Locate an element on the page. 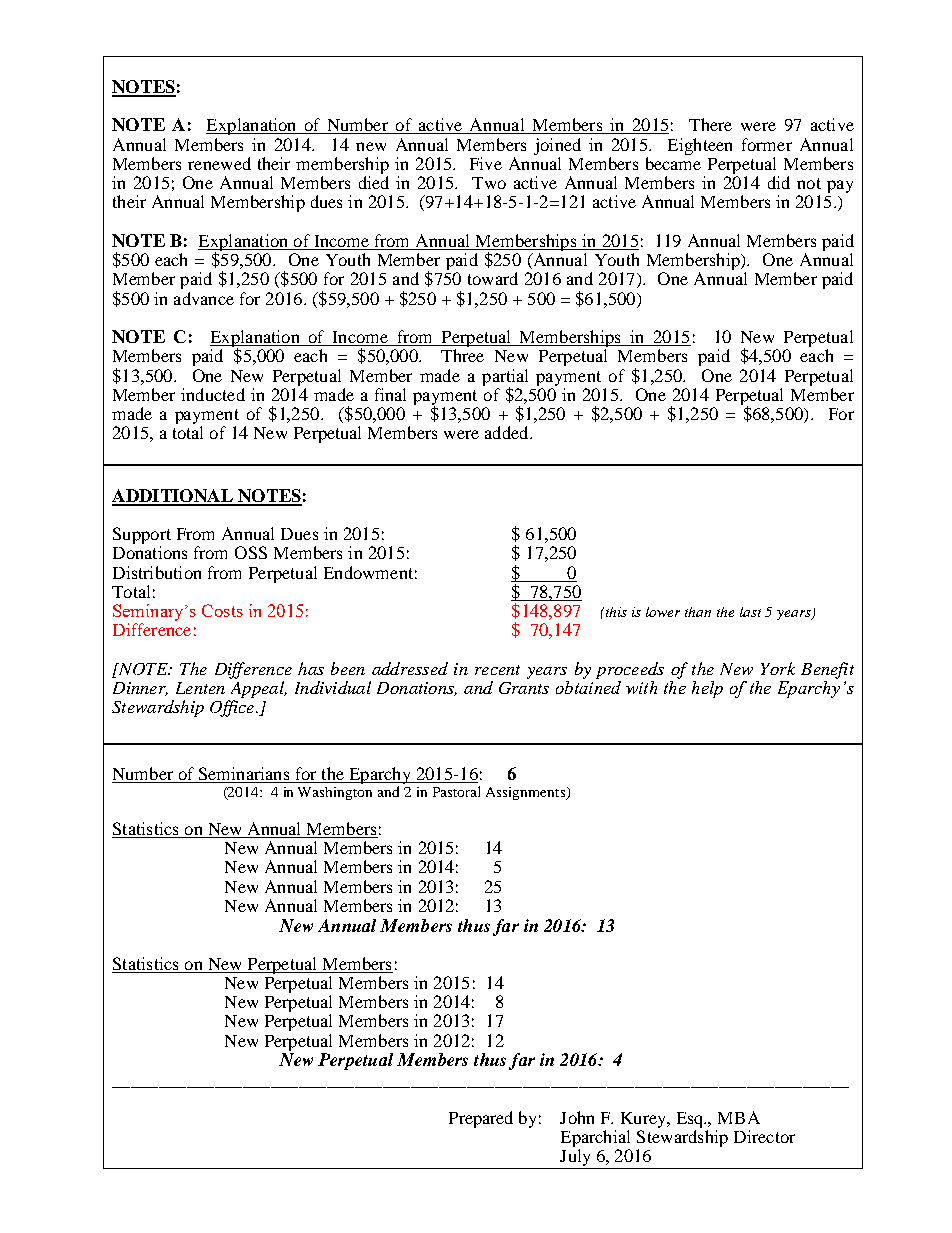  John is located at coordinates (577, 1117).
